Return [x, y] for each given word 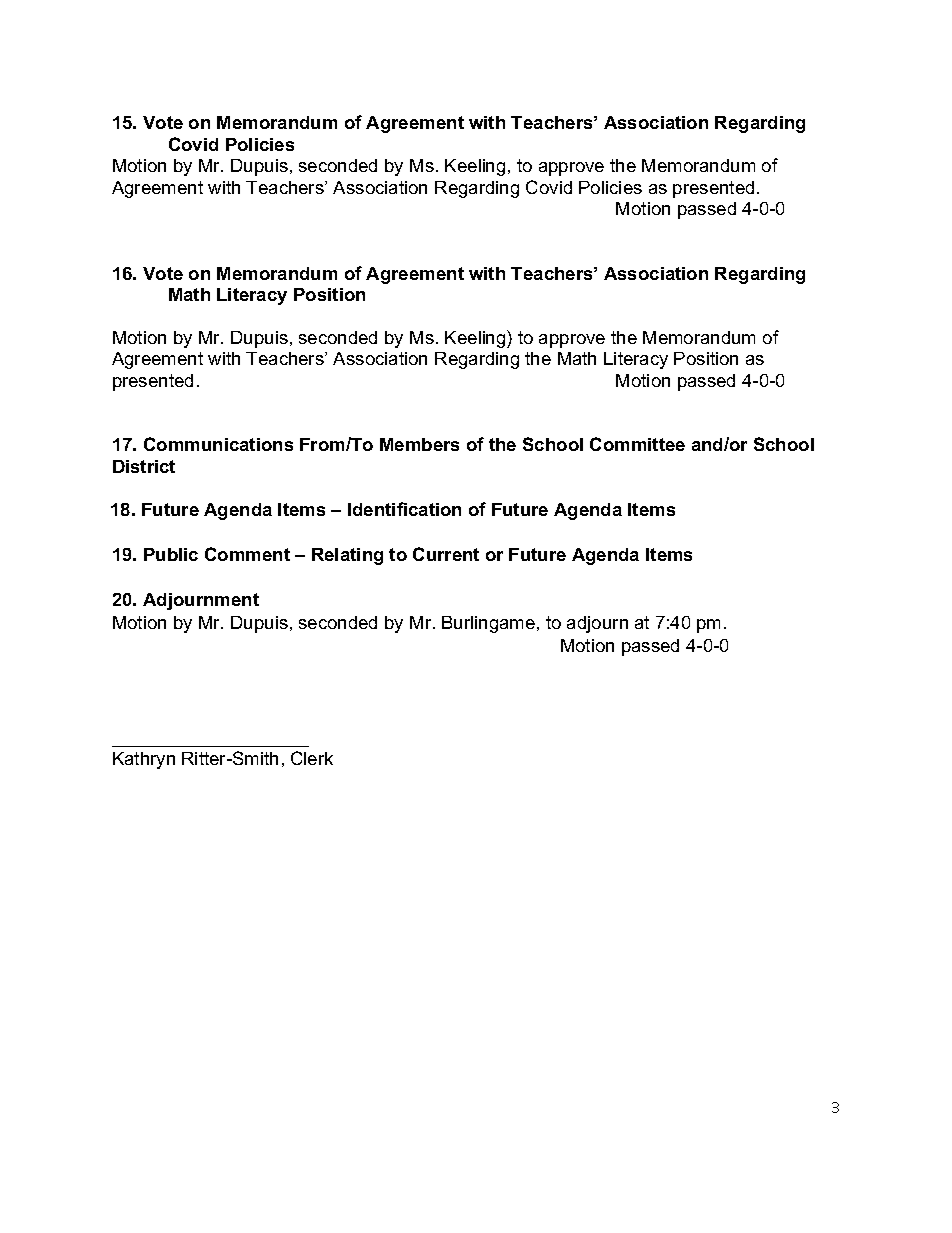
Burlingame [490, 624]
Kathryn [144, 760]
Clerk [312, 758]
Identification [404, 509]
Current [446, 554]
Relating [347, 556]
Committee [637, 444]
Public [171, 554]
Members [419, 444]
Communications [218, 444]
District [144, 466]
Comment [247, 554]
